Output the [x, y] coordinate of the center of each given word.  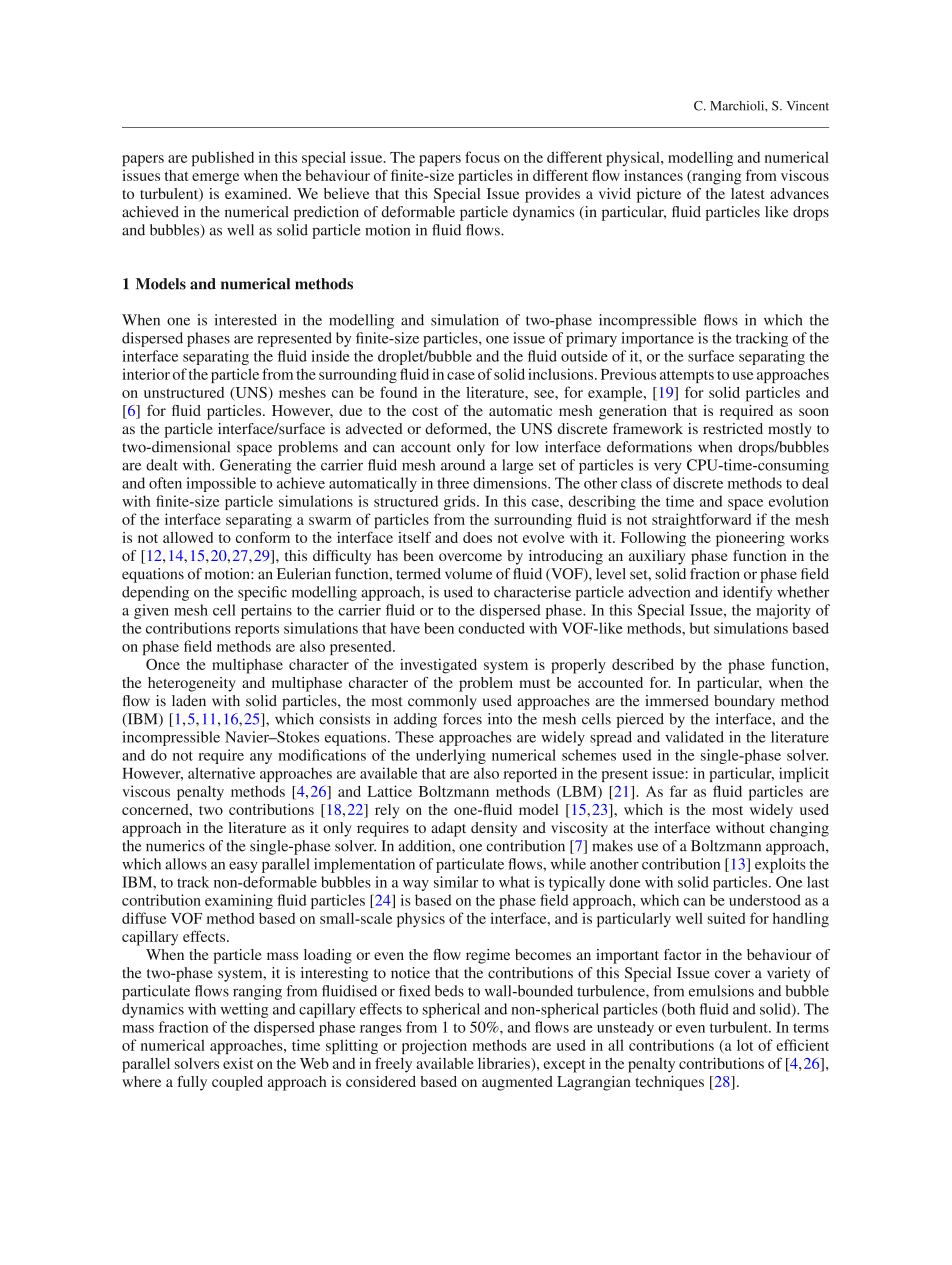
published [223, 159]
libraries [505, 1063]
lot [745, 1045]
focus [482, 157]
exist [238, 1063]
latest [748, 193]
